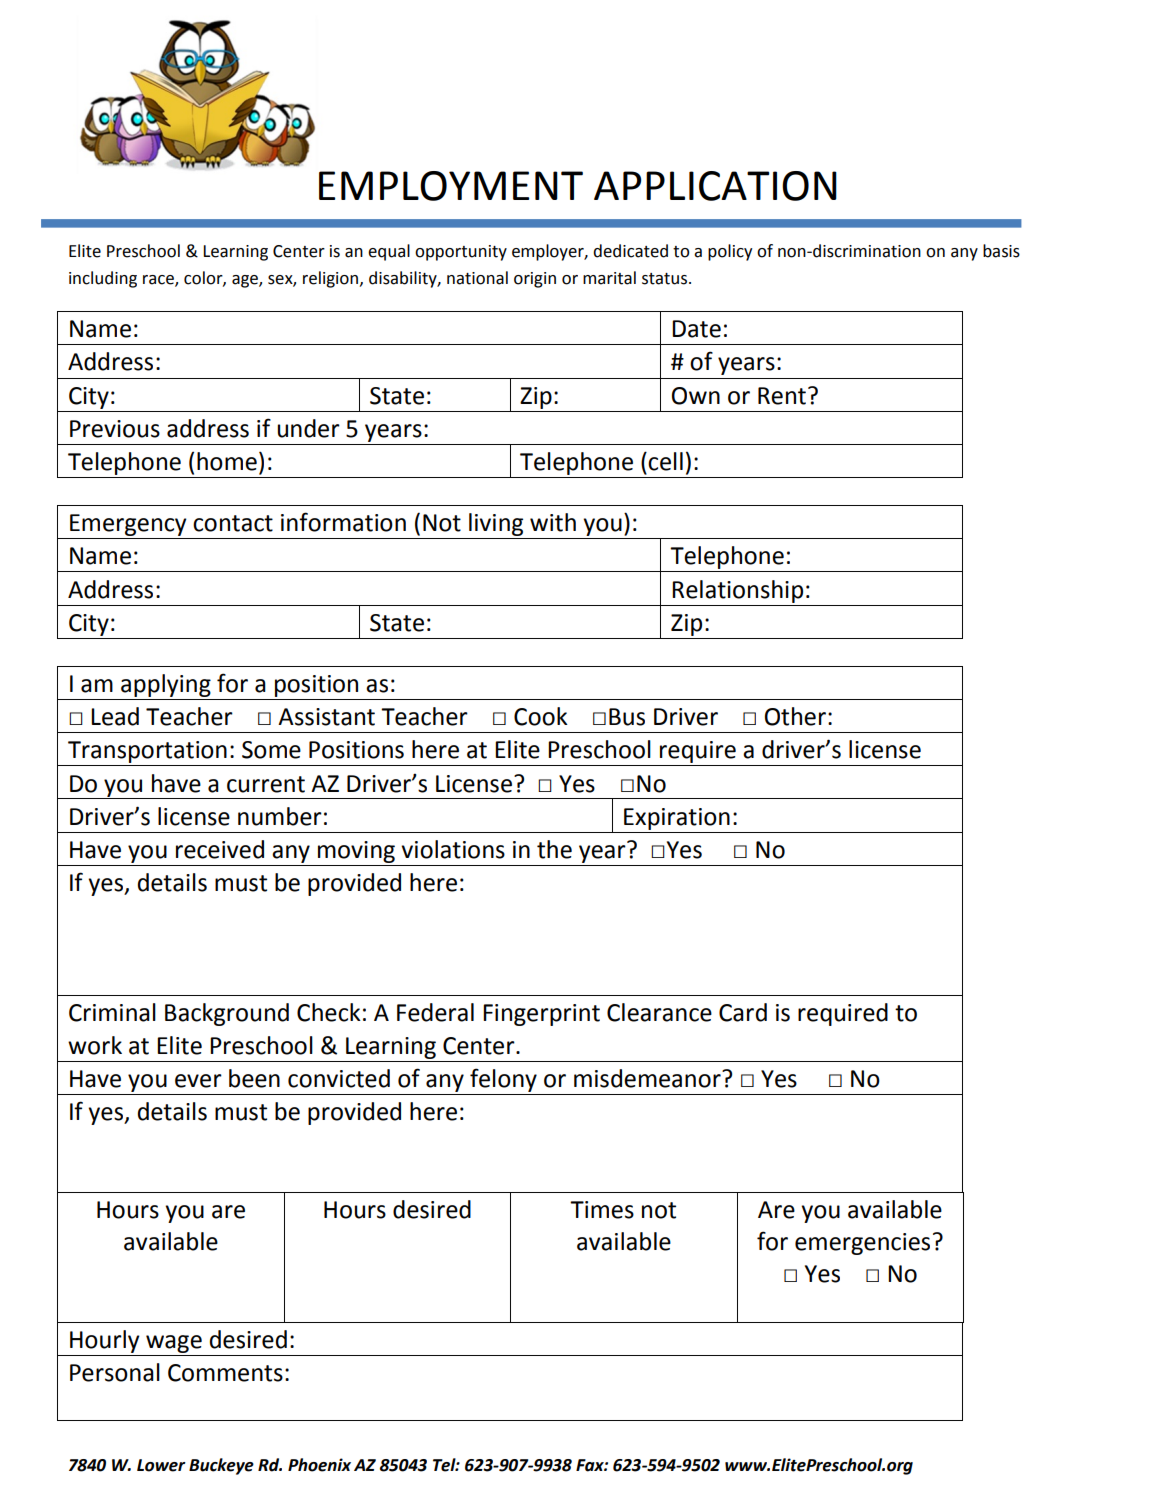 The image size is (1156, 1496). What do you see at coordinates (553, 522) in the page?
I see `with` at bounding box center [553, 522].
